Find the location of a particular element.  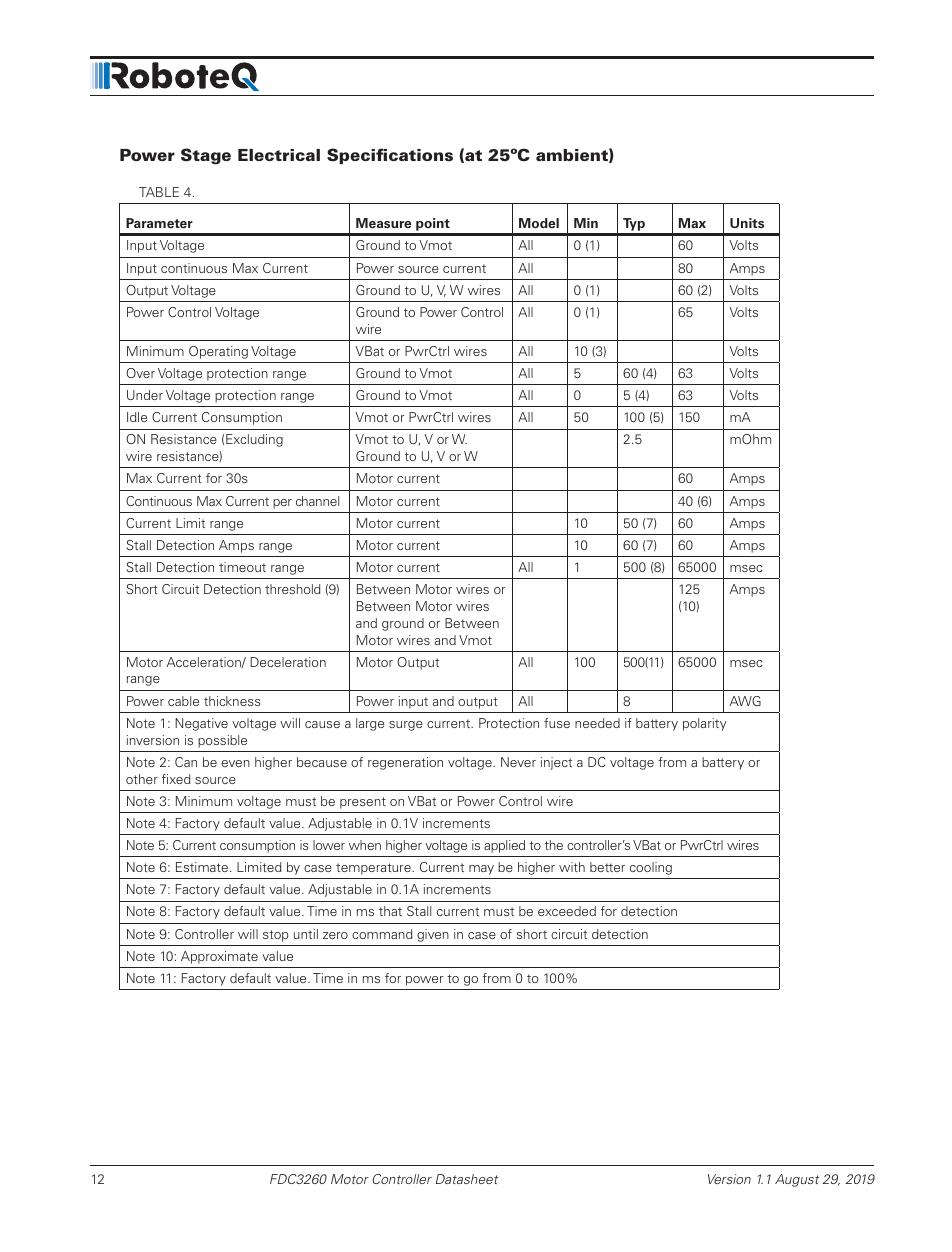

Specifications is located at coordinates (390, 156).
